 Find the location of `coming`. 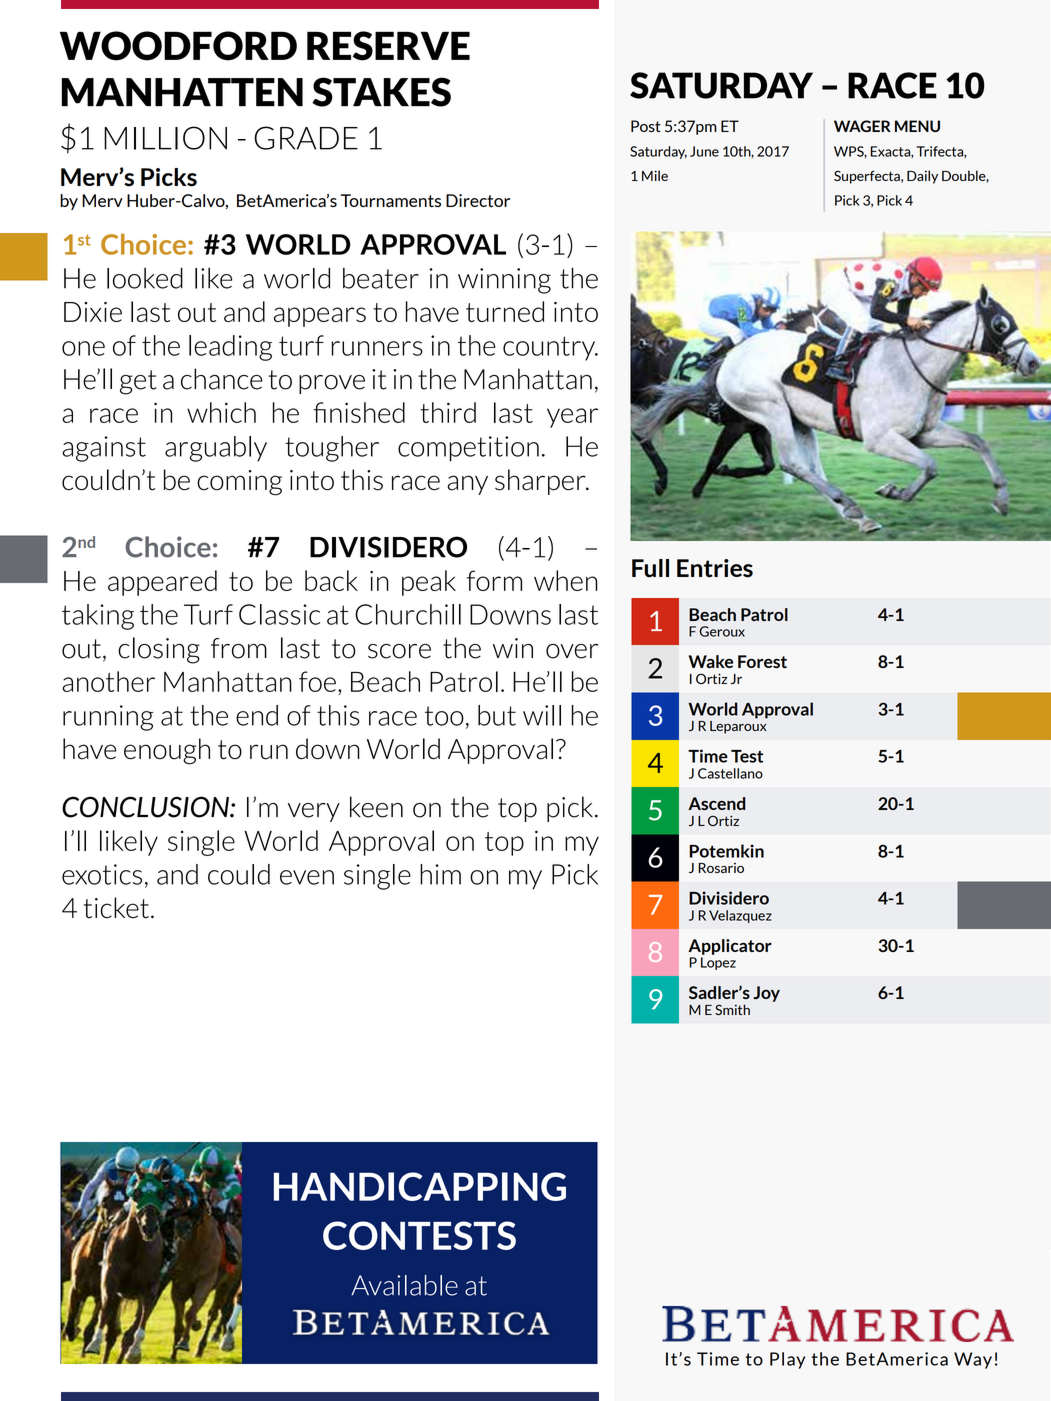

coming is located at coordinates (239, 483).
